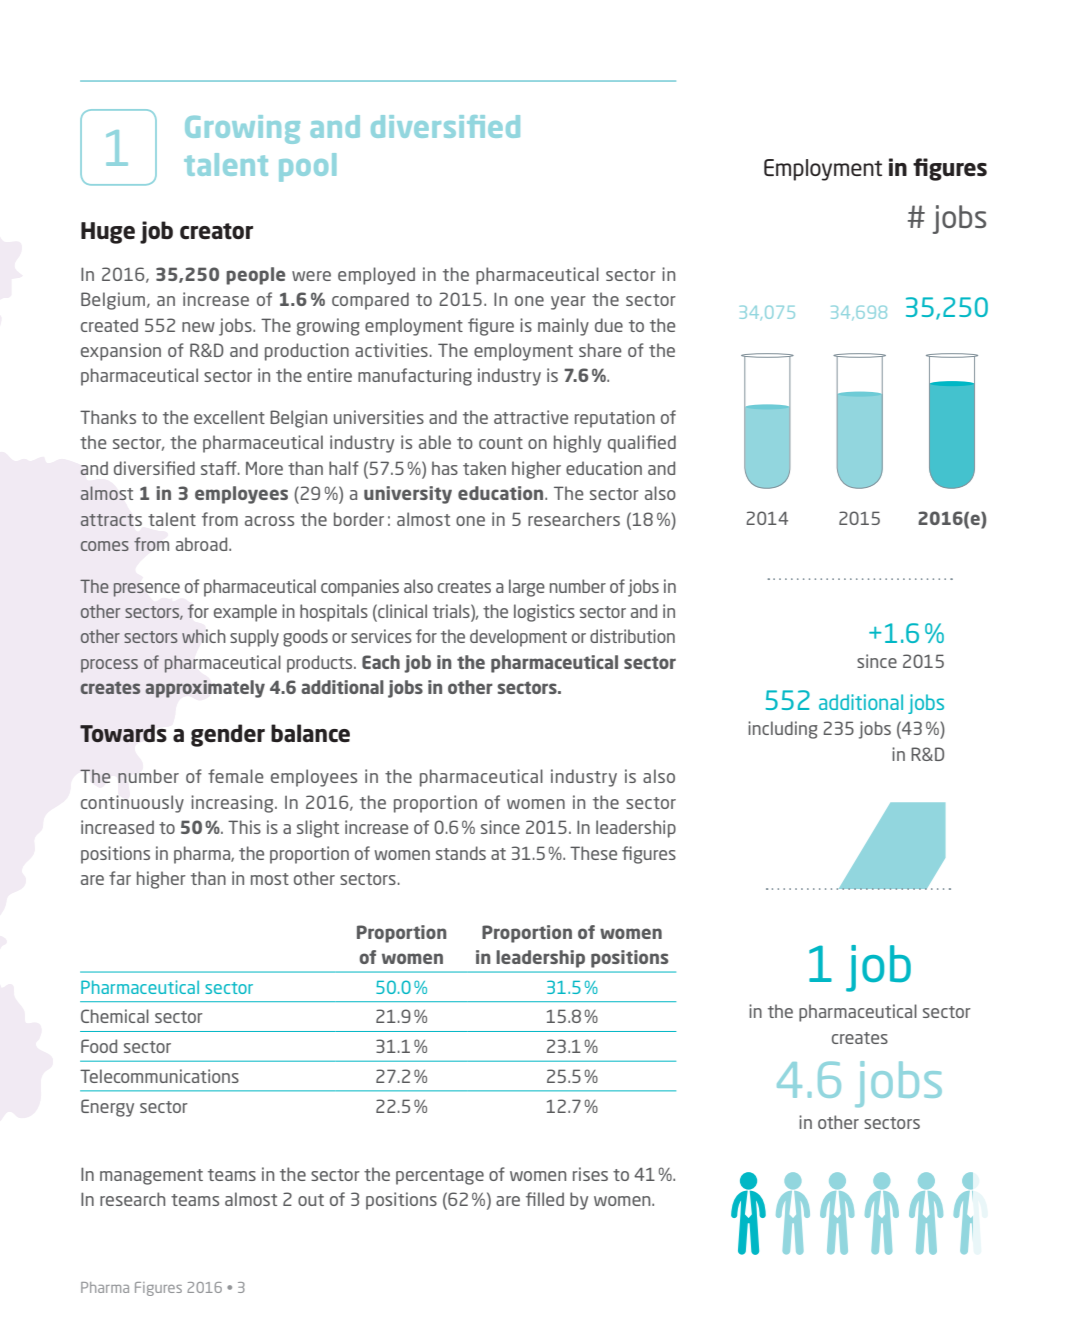 Image resolution: width=1068 pixels, height=1335 pixels. I want to click on These, so click(593, 853).
